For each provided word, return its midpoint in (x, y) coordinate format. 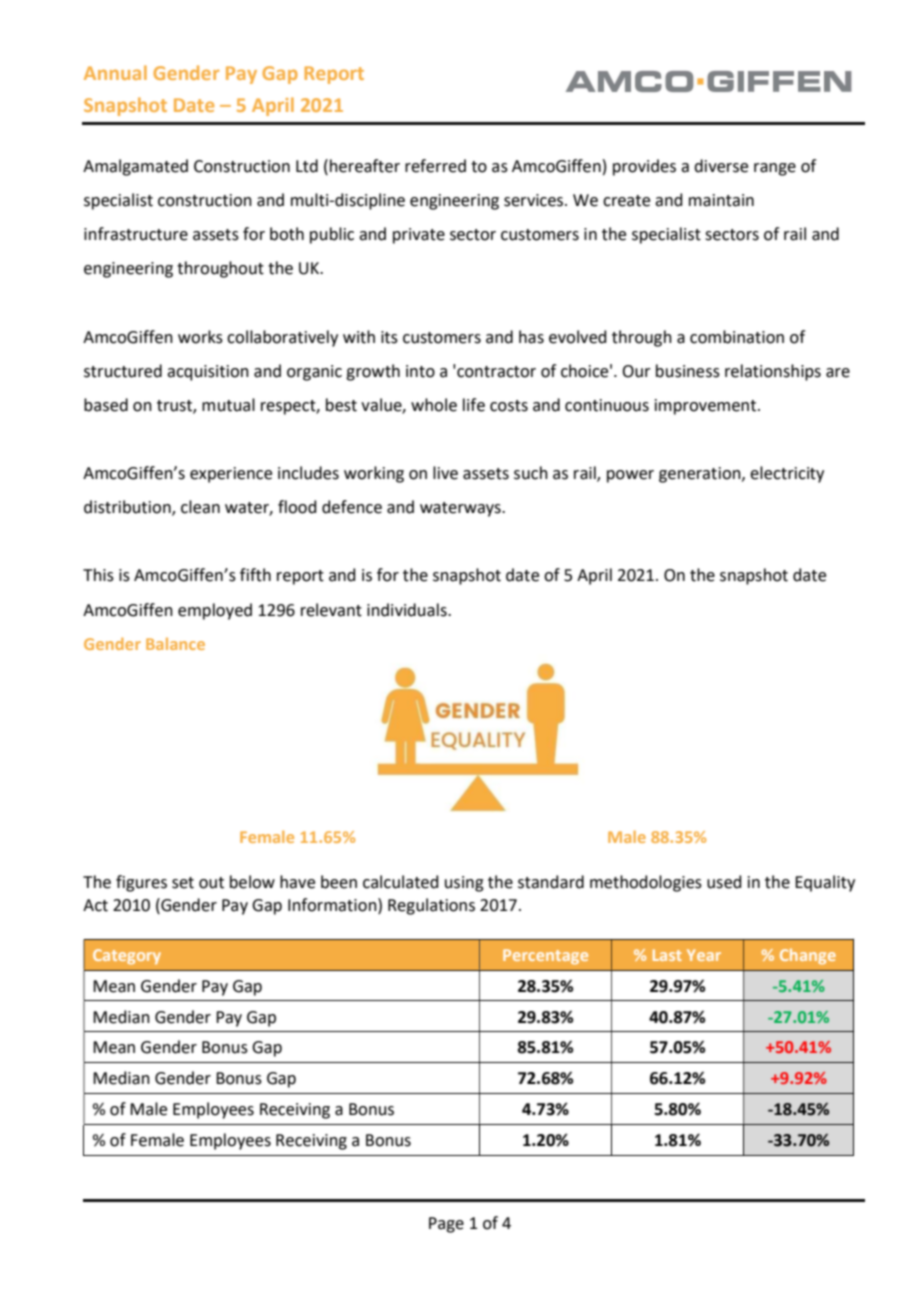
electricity (787, 474)
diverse (721, 166)
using (464, 884)
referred (435, 166)
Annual (115, 72)
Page (446, 1225)
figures (141, 883)
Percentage (545, 956)
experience (231, 475)
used (724, 882)
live (445, 473)
